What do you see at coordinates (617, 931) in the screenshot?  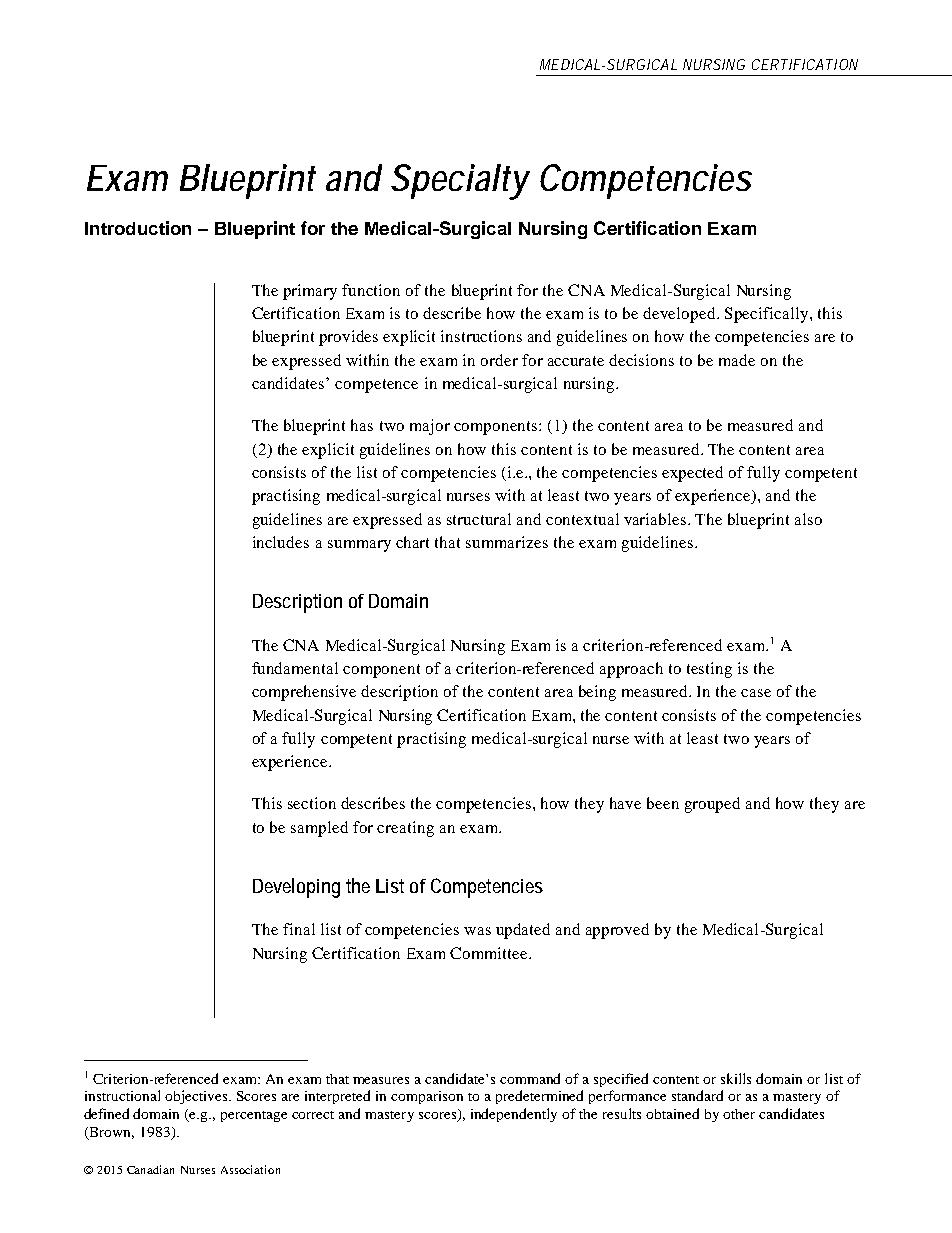 I see `approved` at bounding box center [617, 931].
